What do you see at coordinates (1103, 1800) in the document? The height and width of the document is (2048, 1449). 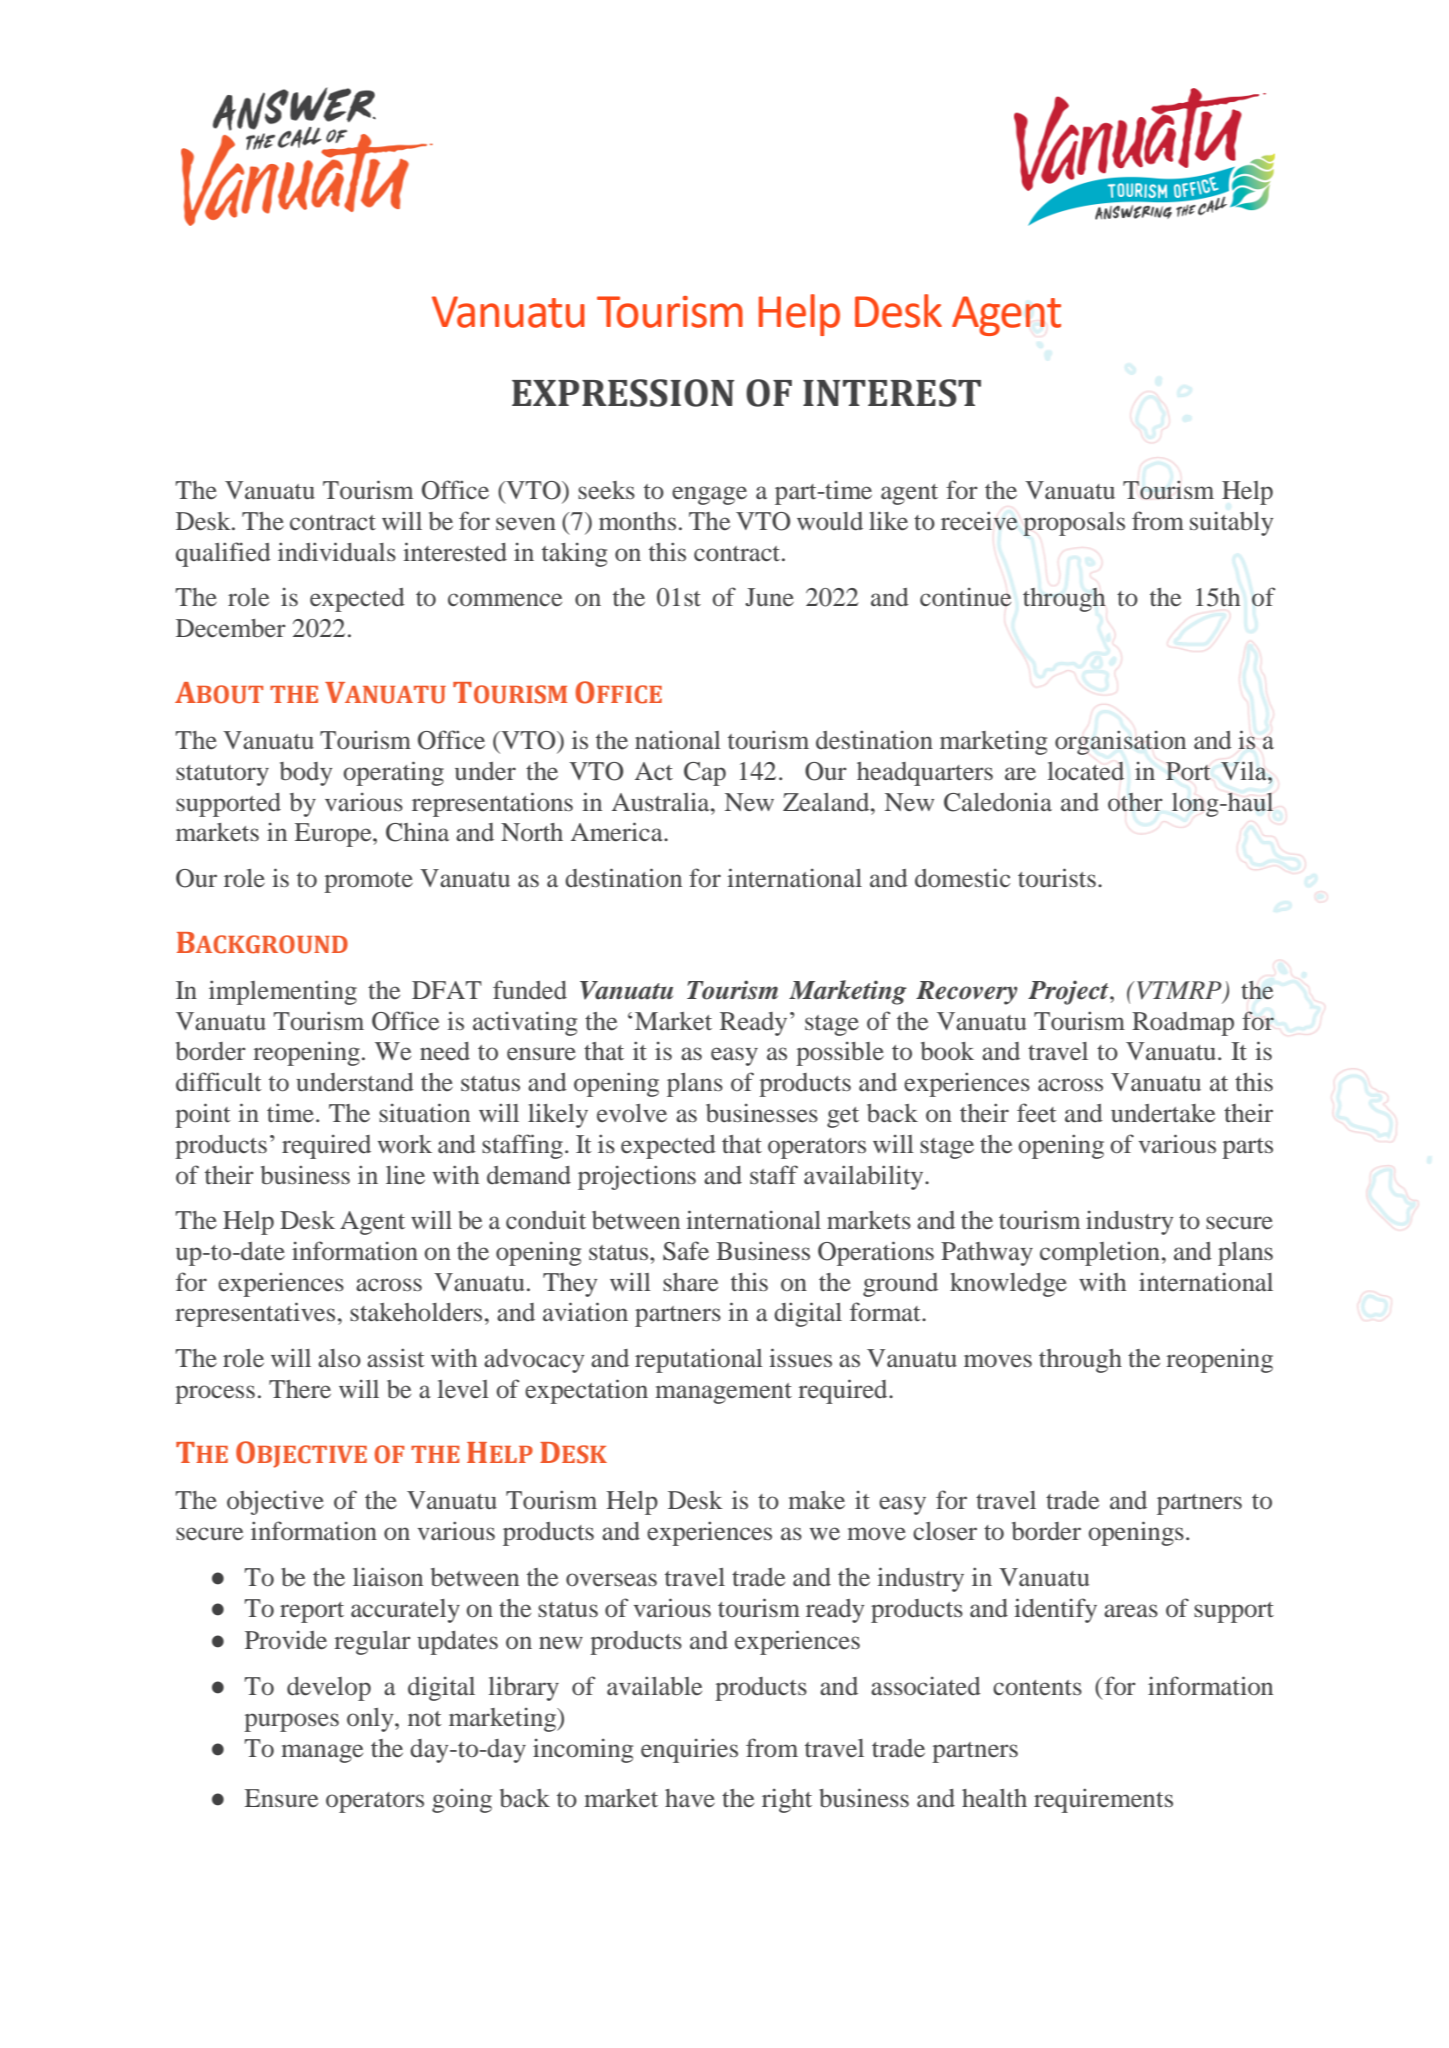 I see `requirements` at bounding box center [1103, 1800].
